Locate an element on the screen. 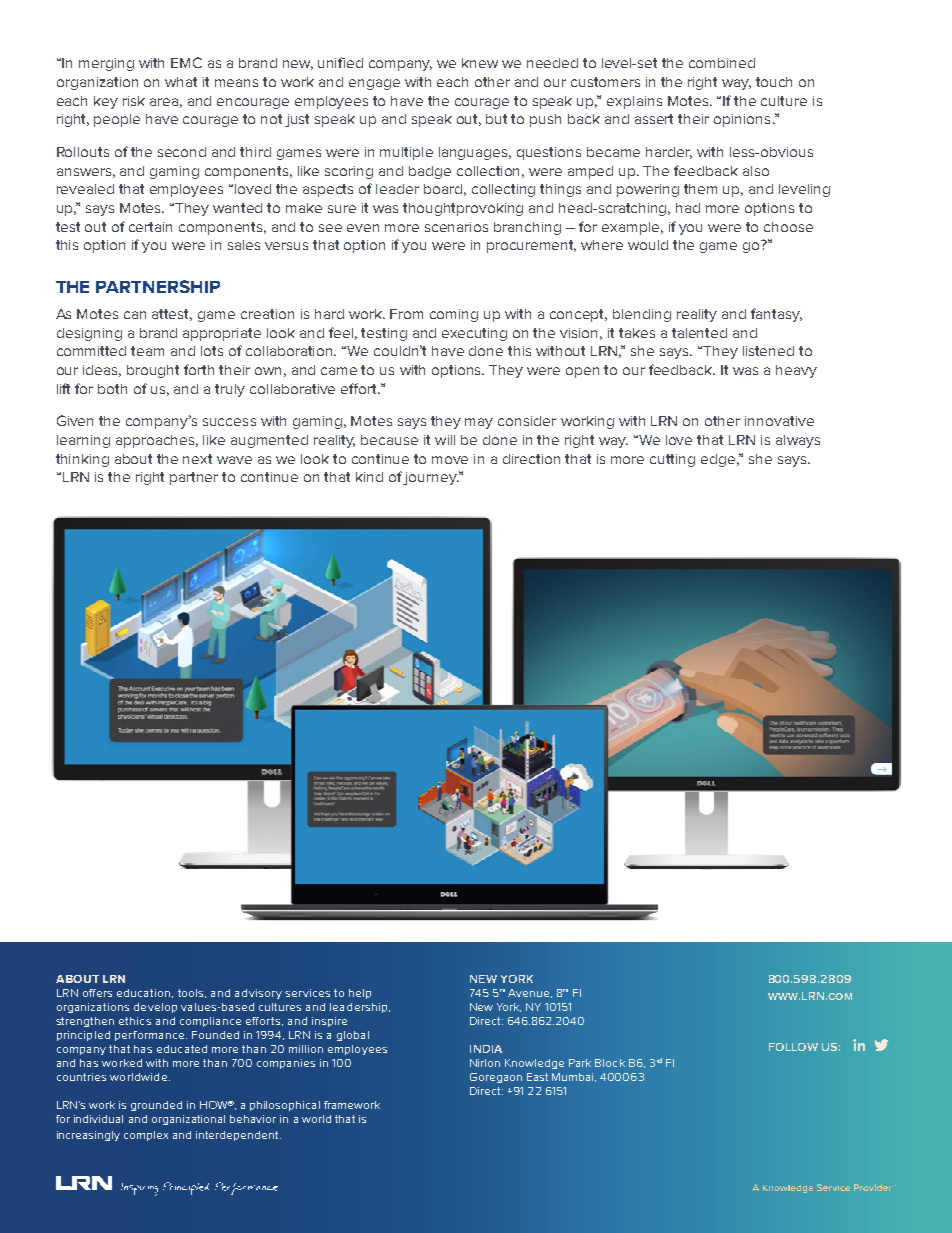  team is located at coordinates (147, 351).
